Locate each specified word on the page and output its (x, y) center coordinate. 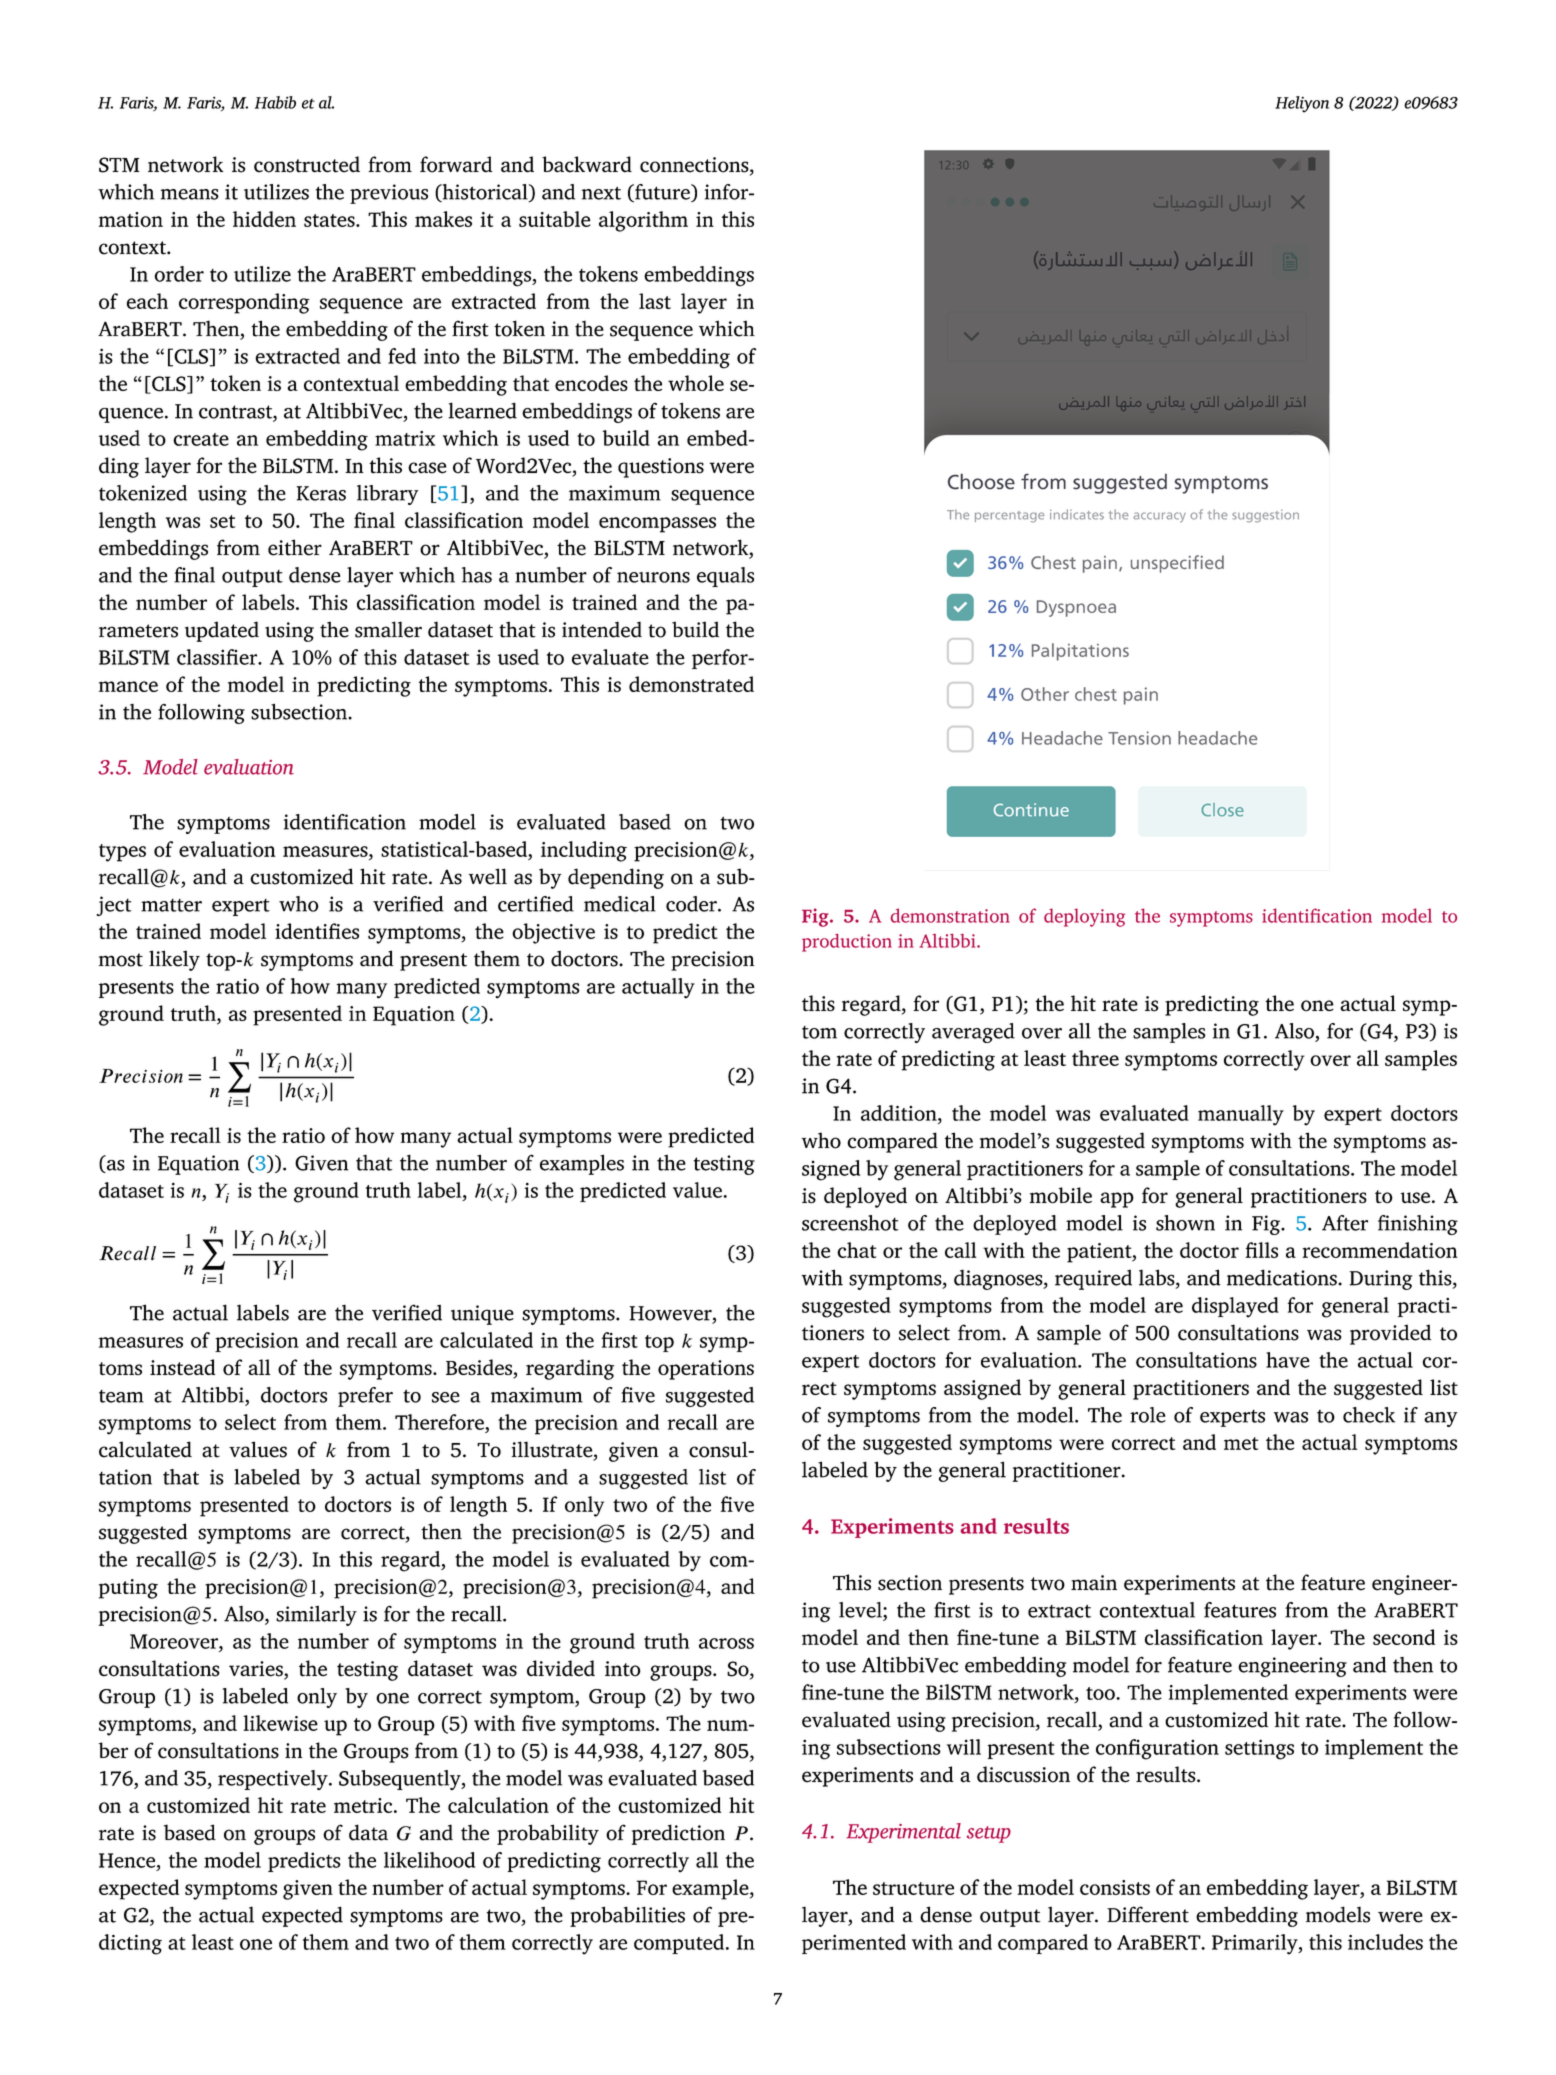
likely (174, 960)
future (662, 193)
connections (695, 166)
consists (1115, 1887)
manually (1241, 1115)
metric (363, 1805)
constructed (307, 164)
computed (680, 1944)
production (847, 943)
